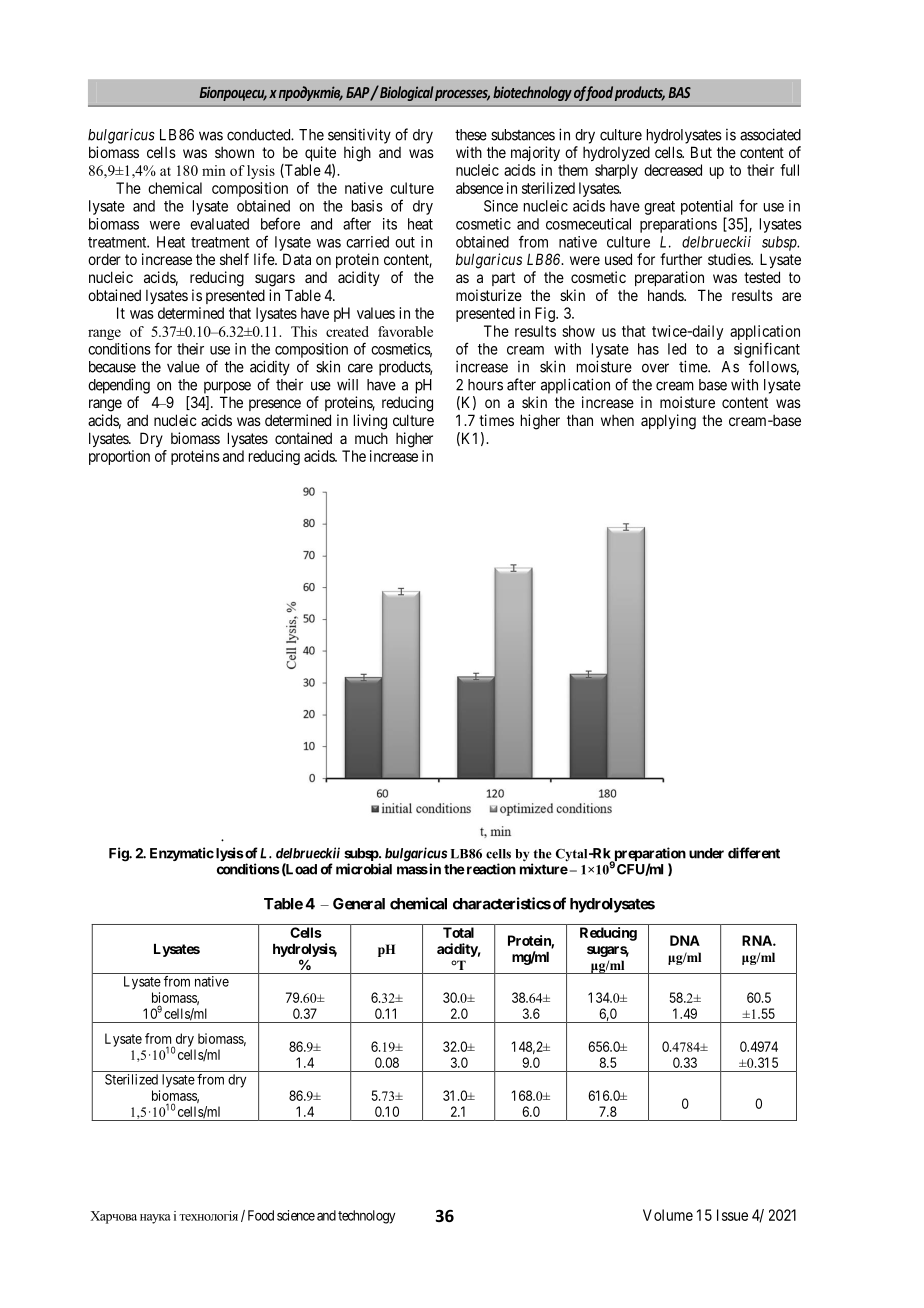  I want to click on under, so click(706, 853).
